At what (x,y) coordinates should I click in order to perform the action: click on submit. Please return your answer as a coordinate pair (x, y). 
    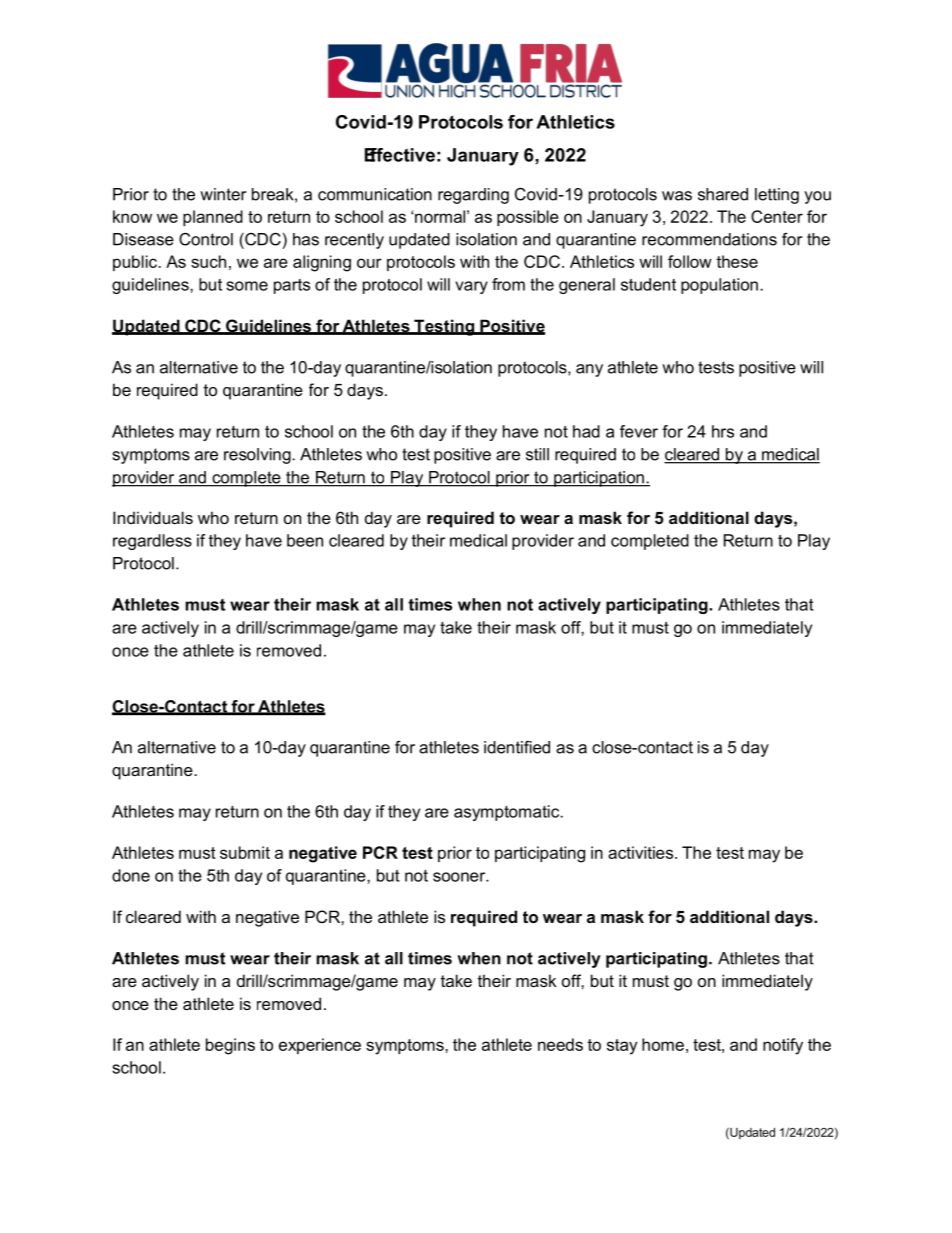
    Looking at the image, I should click on (245, 852).
